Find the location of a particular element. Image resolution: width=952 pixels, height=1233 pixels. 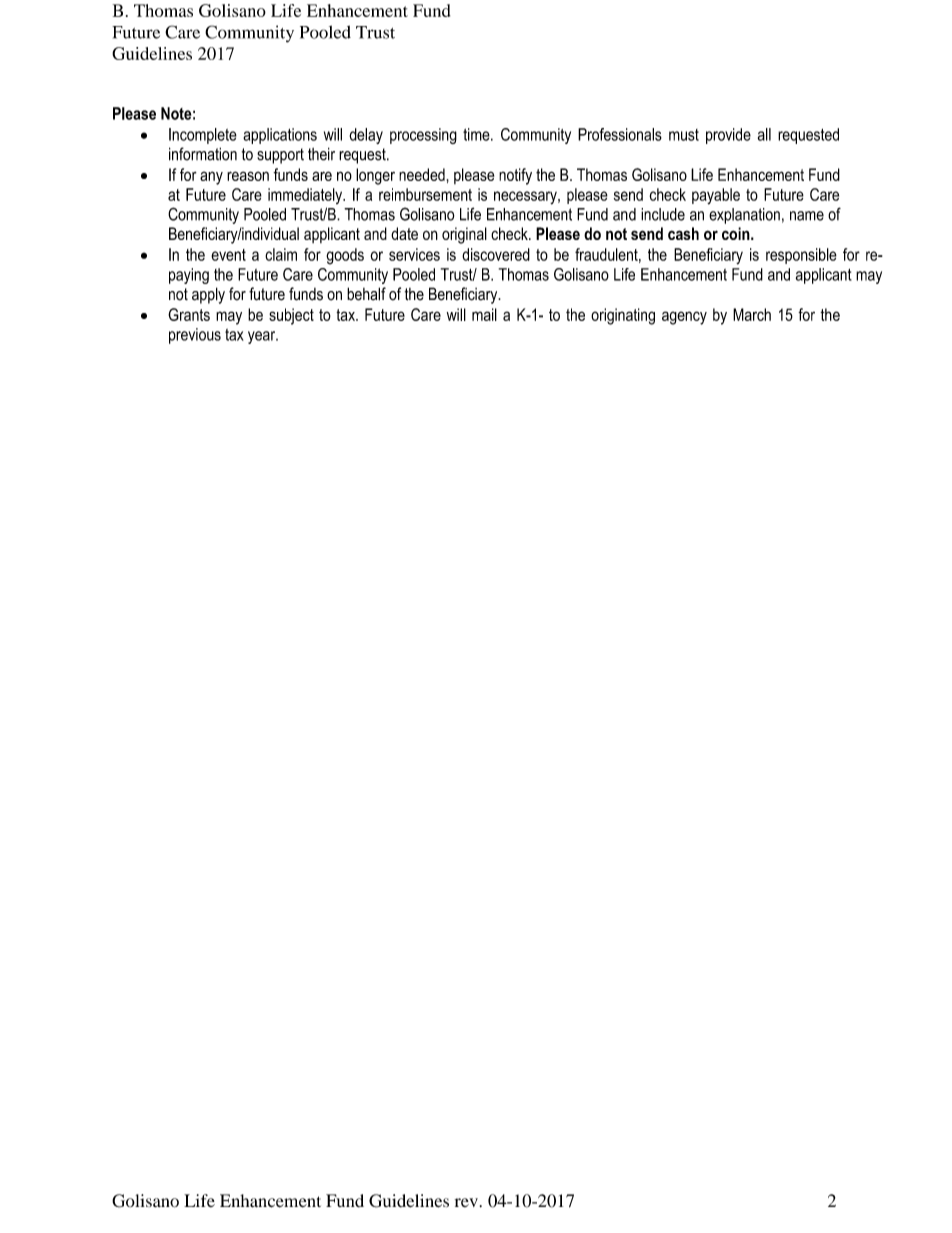

discovered is located at coordinates (496, 254).
